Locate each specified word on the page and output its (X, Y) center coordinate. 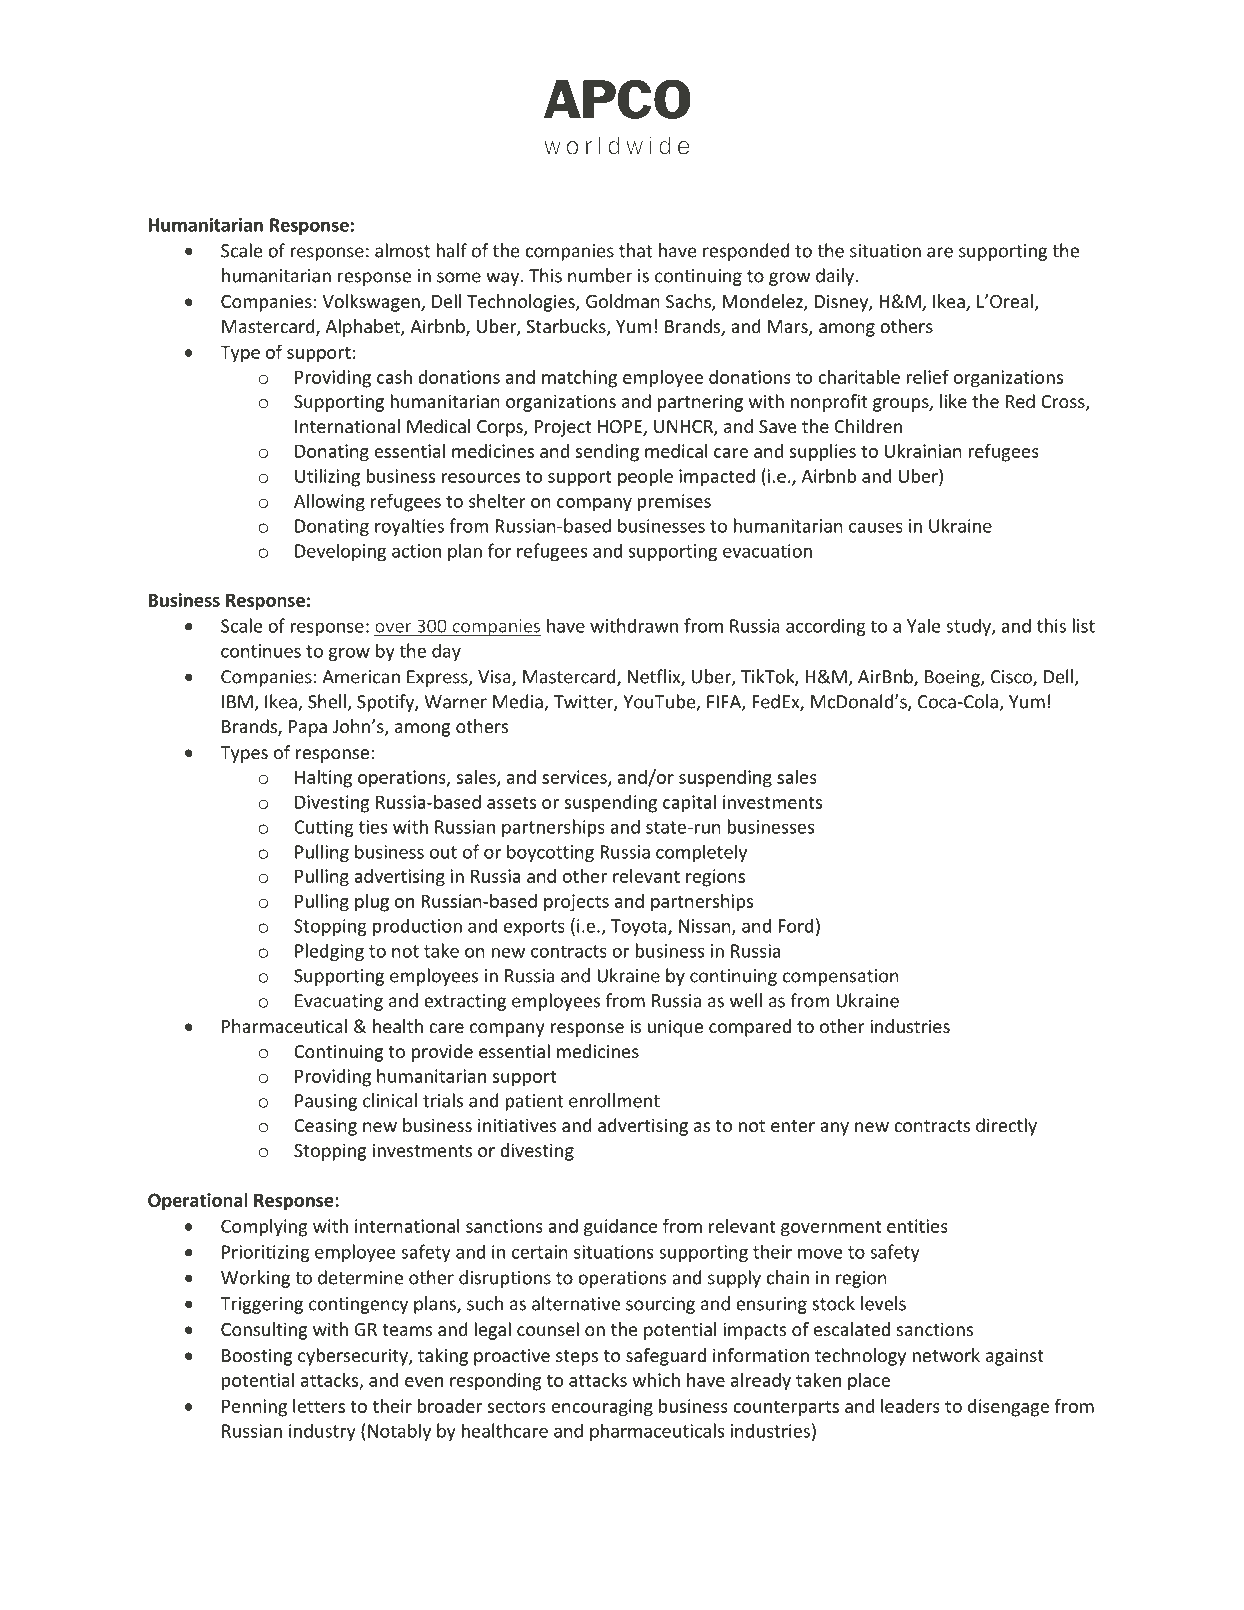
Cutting (324, 828)
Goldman (623, 301)
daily (835, 277)
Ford (796, 925)
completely (701, 853)
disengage (1008, 1408)
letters (319, 1406)
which (656, 1380)
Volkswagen (372, 303)
